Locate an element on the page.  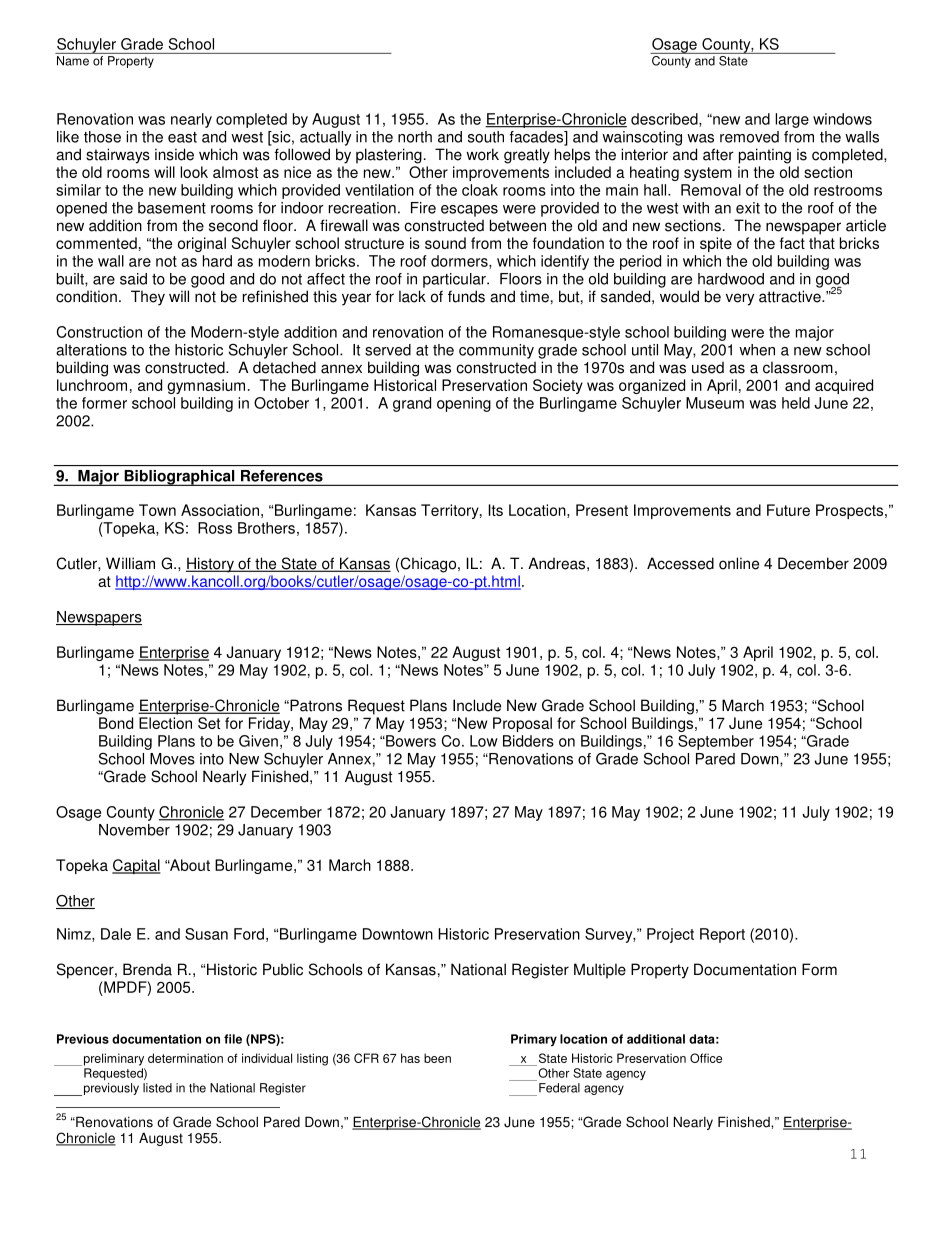
east is located at coordinates (182, 137).
